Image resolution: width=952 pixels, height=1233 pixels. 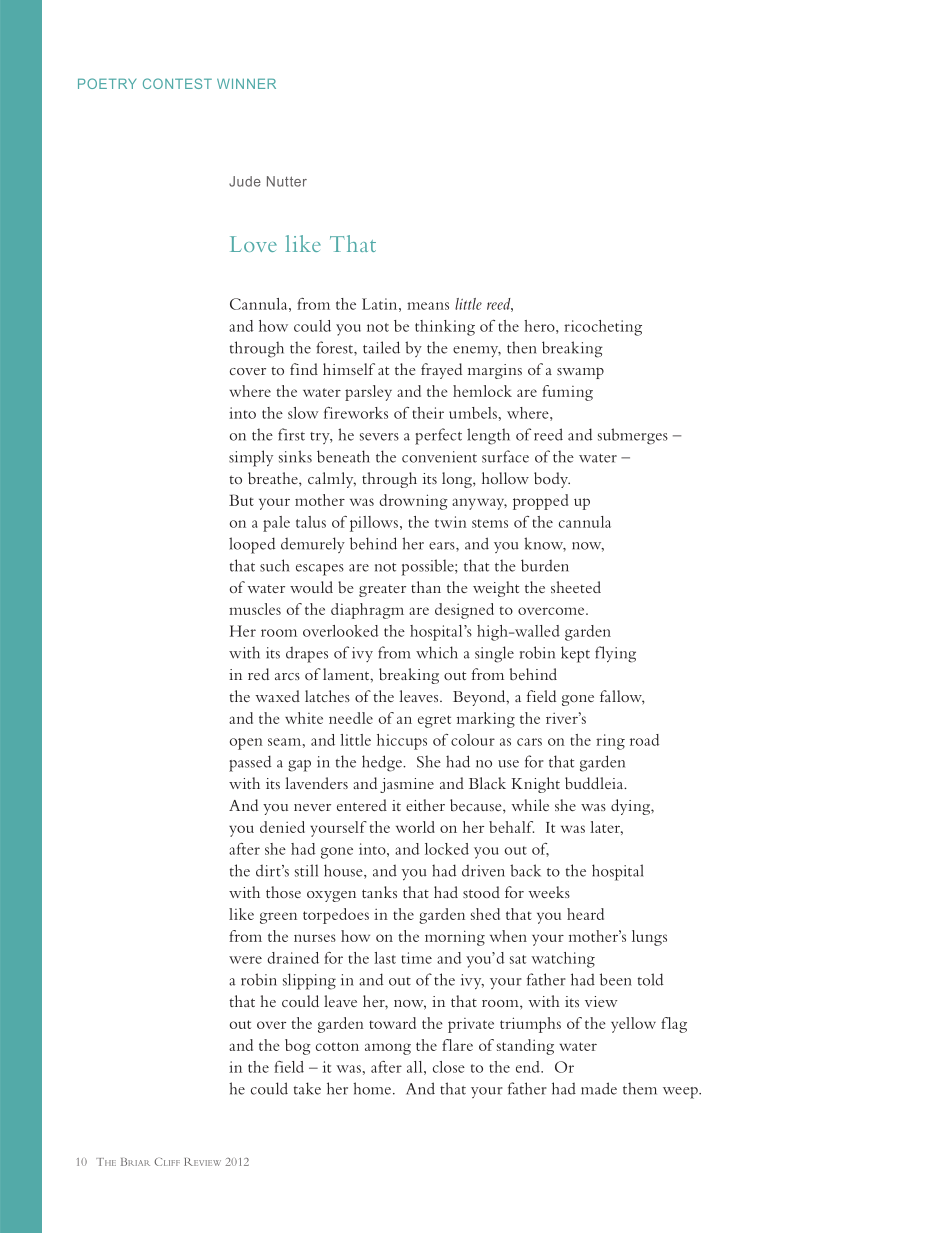 I want to click on made, so click(x=599, y=1088).
